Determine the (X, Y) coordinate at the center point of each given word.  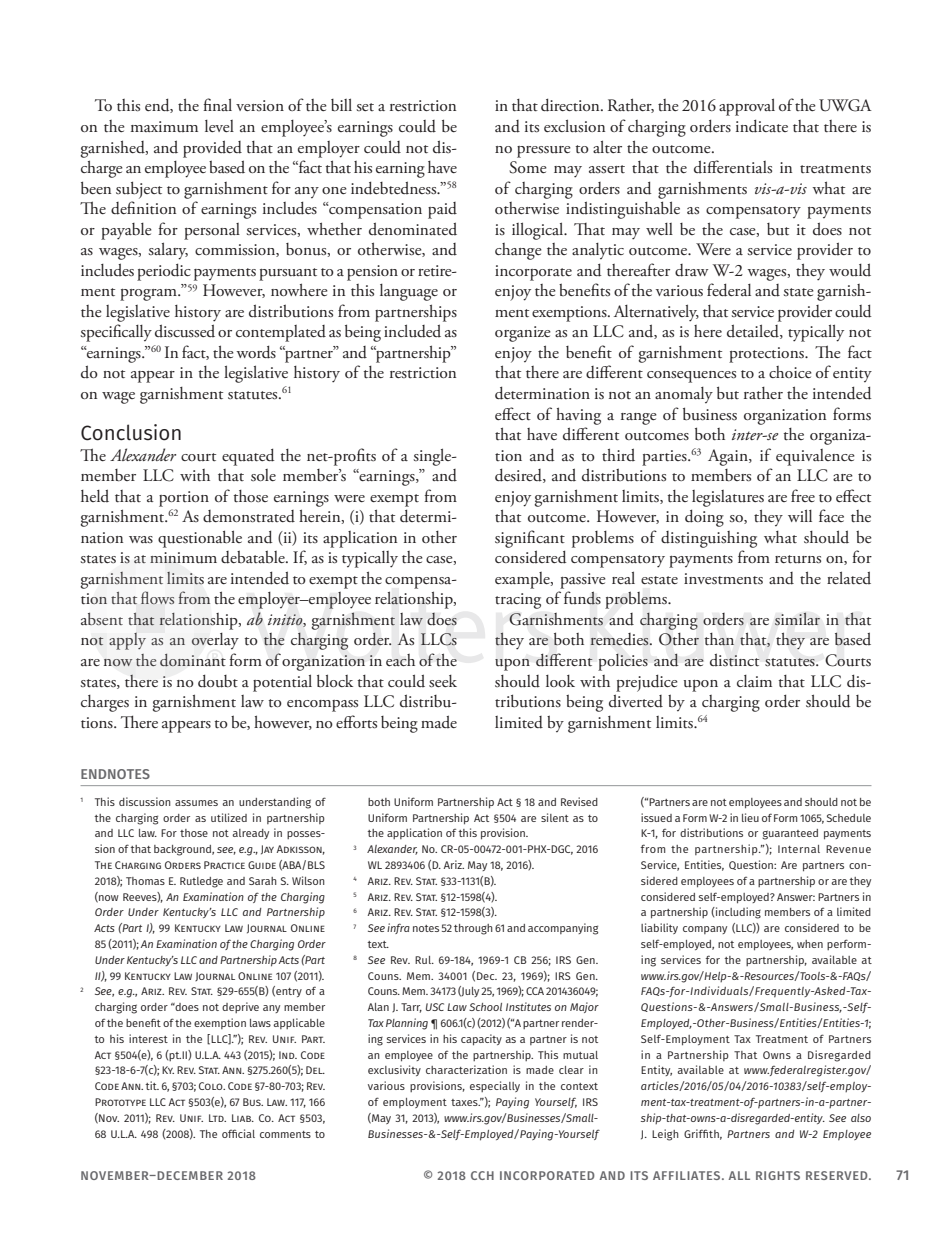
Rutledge (201, 882)
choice (790, 372)
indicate (762, 126)
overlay (215, 641)
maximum (164, 126)
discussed (185, 331)
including (737, 913)
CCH (482, 1175)
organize (523, 334)
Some (528, 167)
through (473, 929)
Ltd (217, 1118)
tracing (518, 601)
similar (797, 619)
